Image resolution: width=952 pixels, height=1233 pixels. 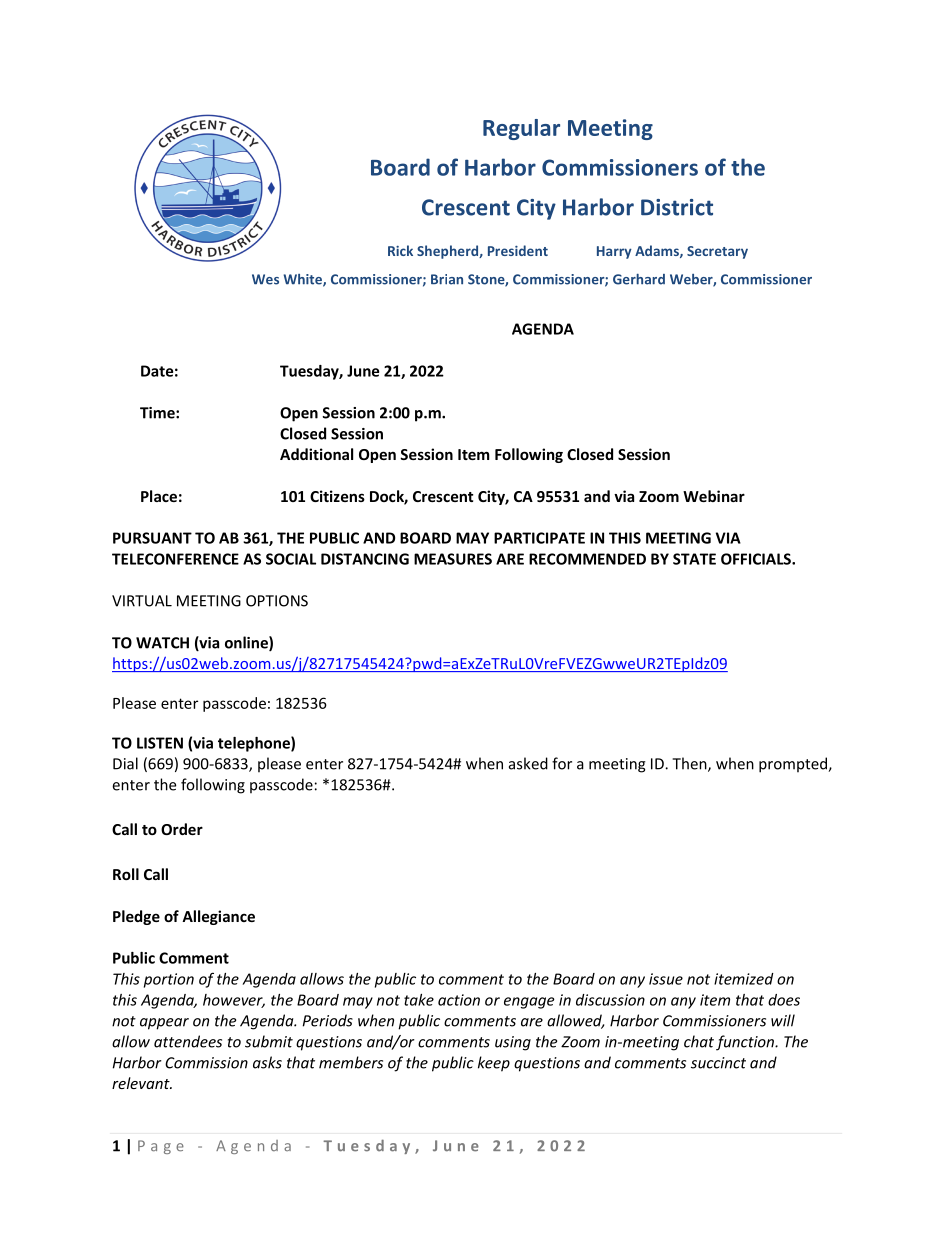 I want to click on PURSUANT, so click(x=152, y=538).
